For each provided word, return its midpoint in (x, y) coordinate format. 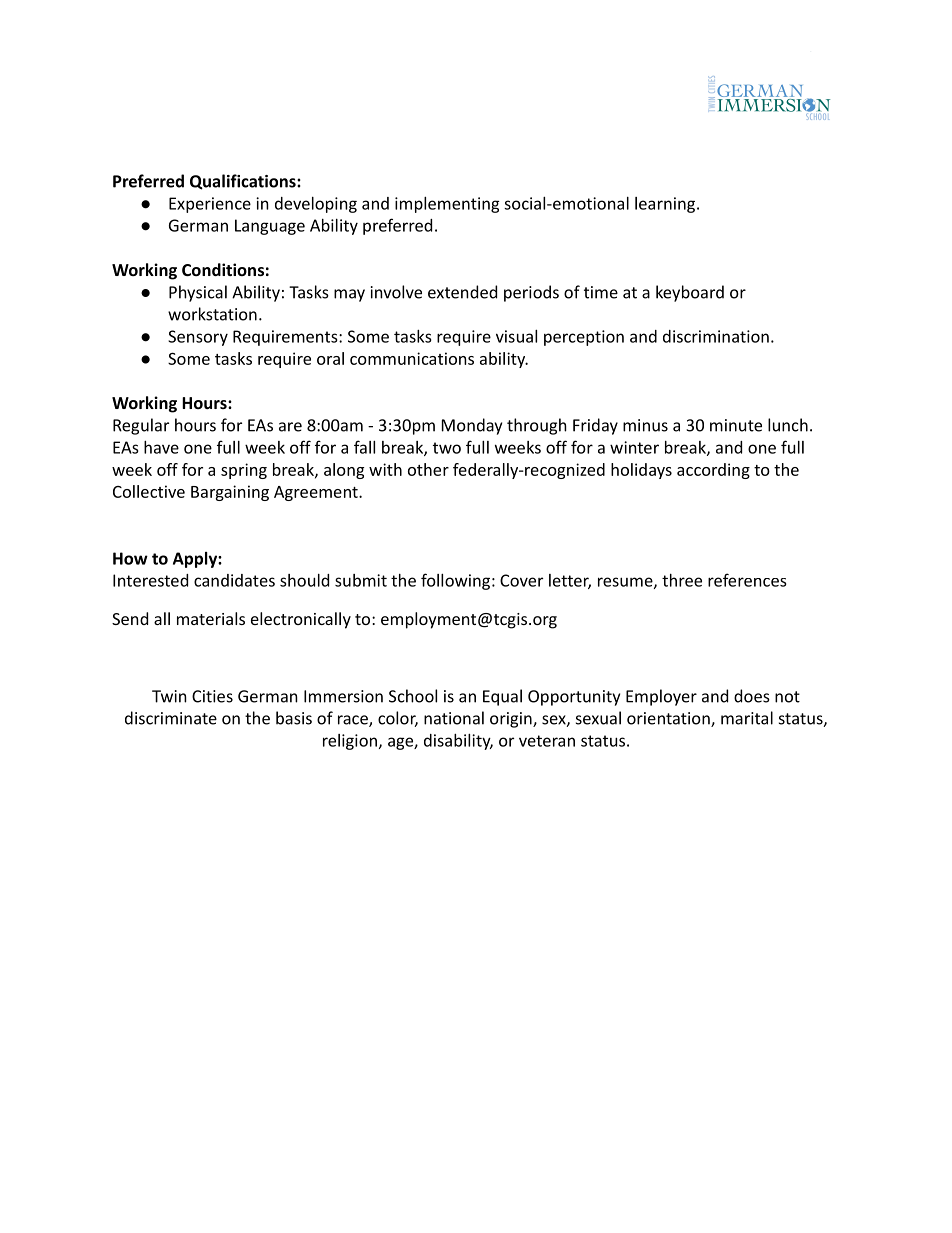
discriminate (171, 718)
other (428, 469)
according (713, 471)
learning (665, 205)
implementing (447, 205)
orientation (669, 719)
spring (244, 471)
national (454, 718)
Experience (210, 205)
